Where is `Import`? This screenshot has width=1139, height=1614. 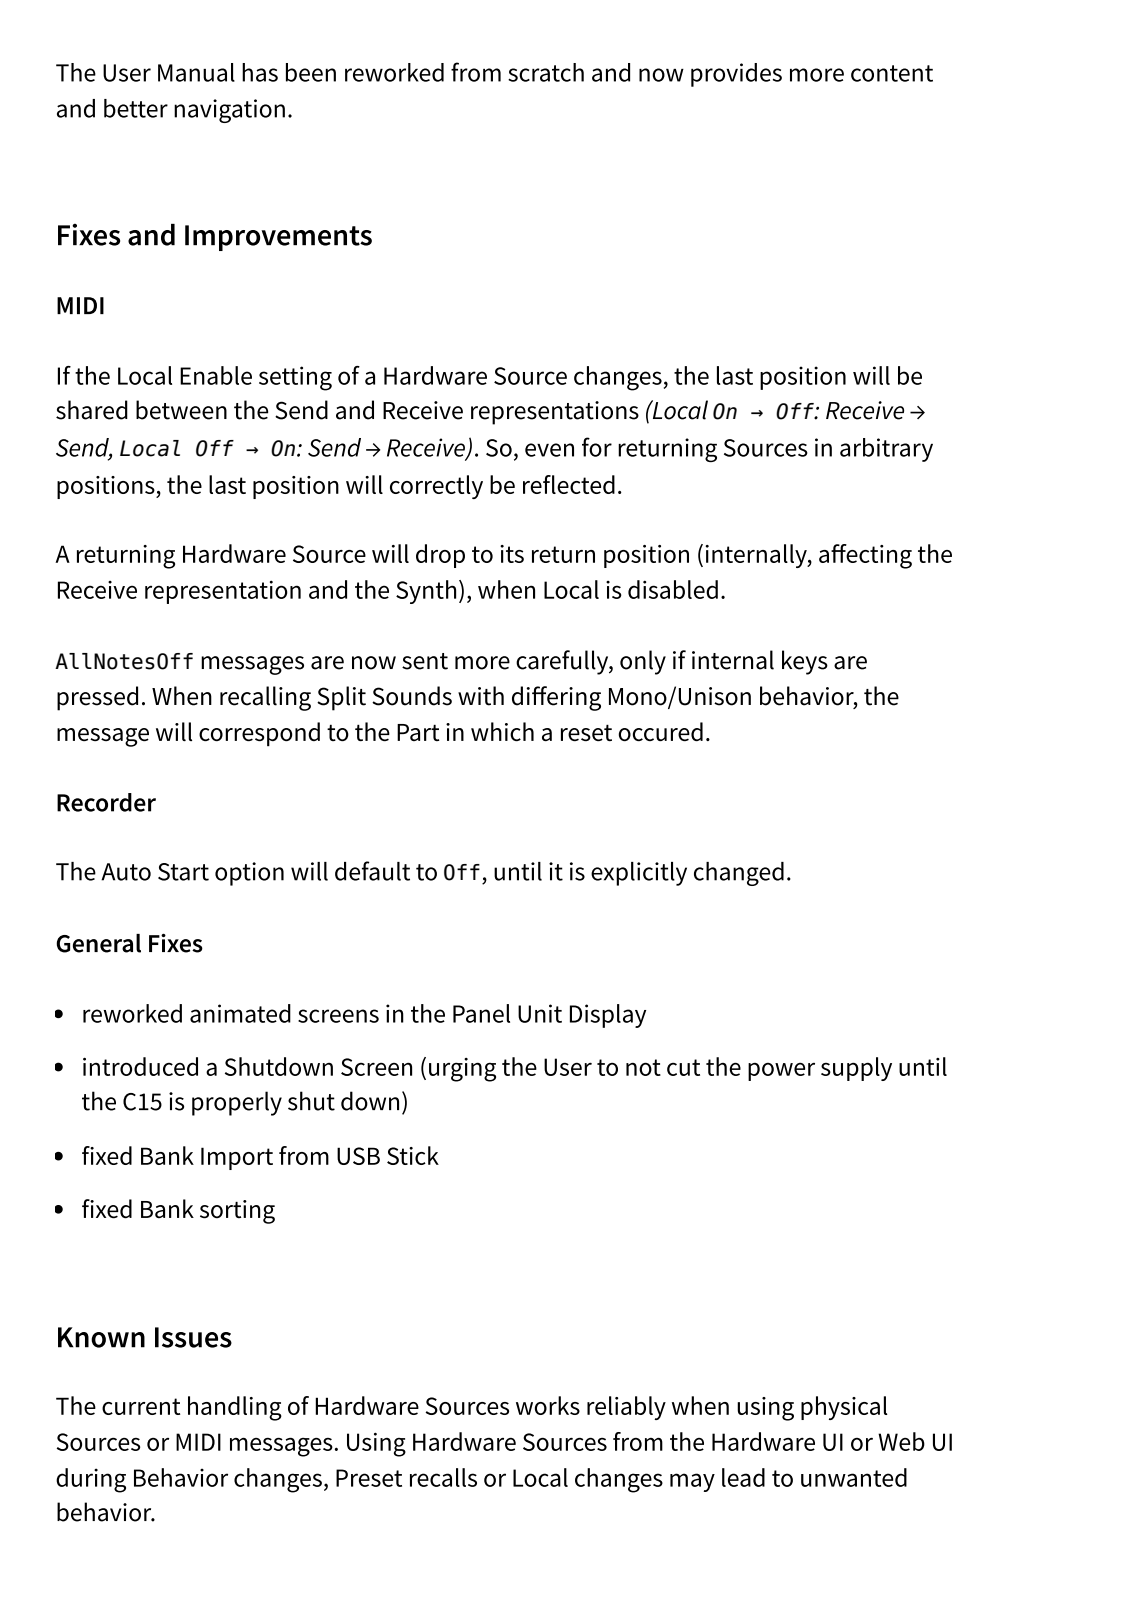
Import is located at coordinates (237, 1158).
